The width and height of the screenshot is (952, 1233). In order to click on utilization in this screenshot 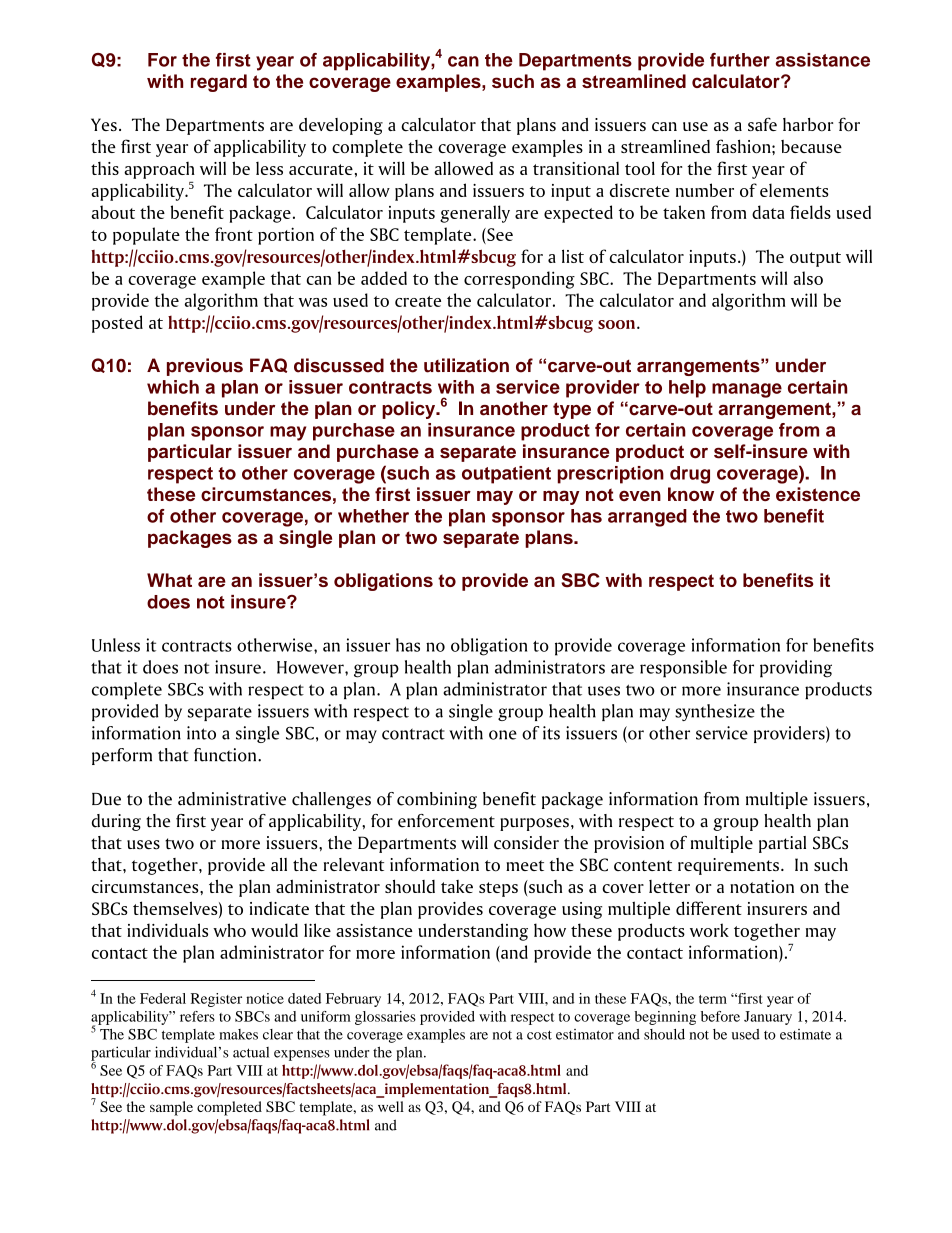, I will do `click(466, 365)`.
